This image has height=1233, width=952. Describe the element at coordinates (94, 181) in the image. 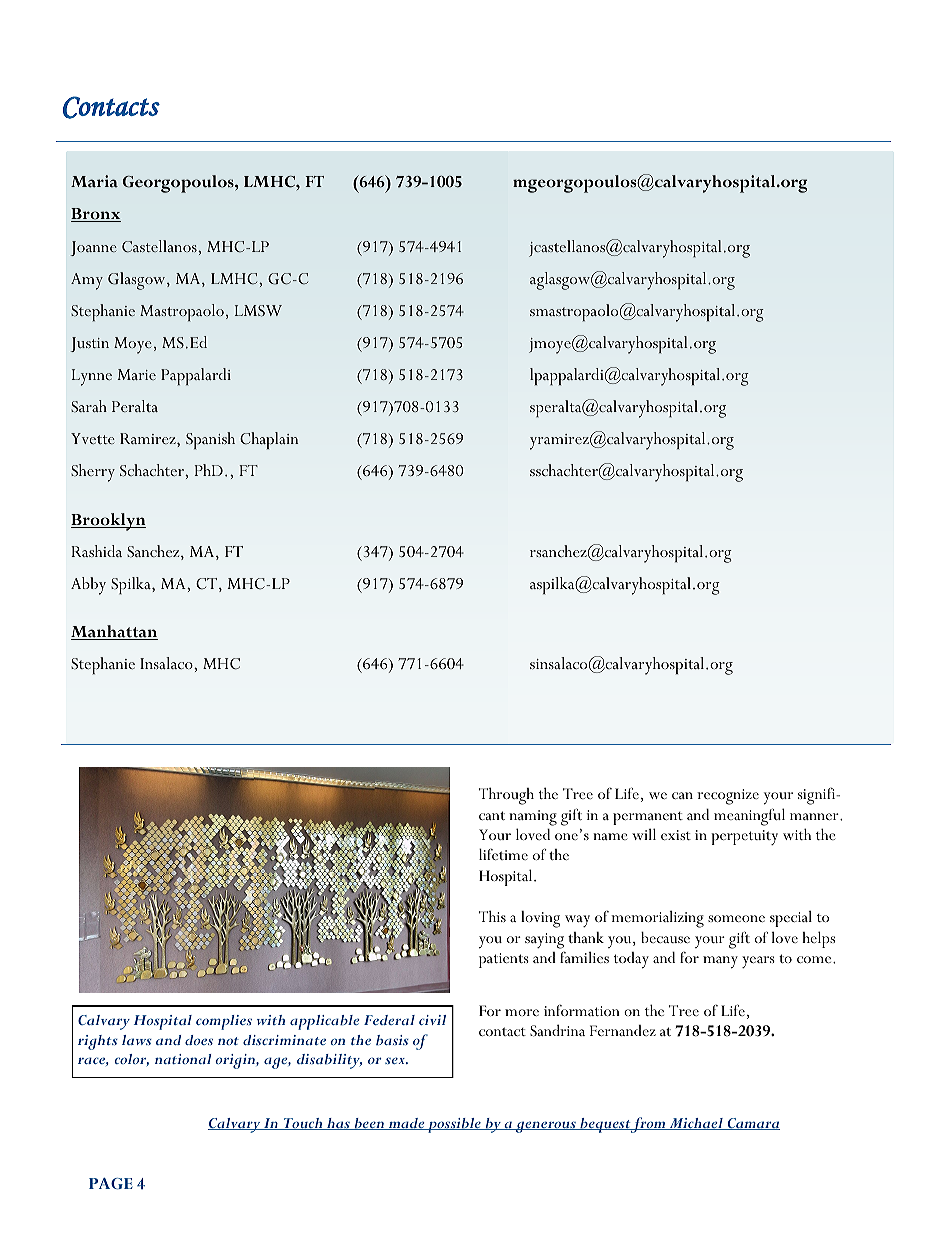

I see `Maria` at that location.
